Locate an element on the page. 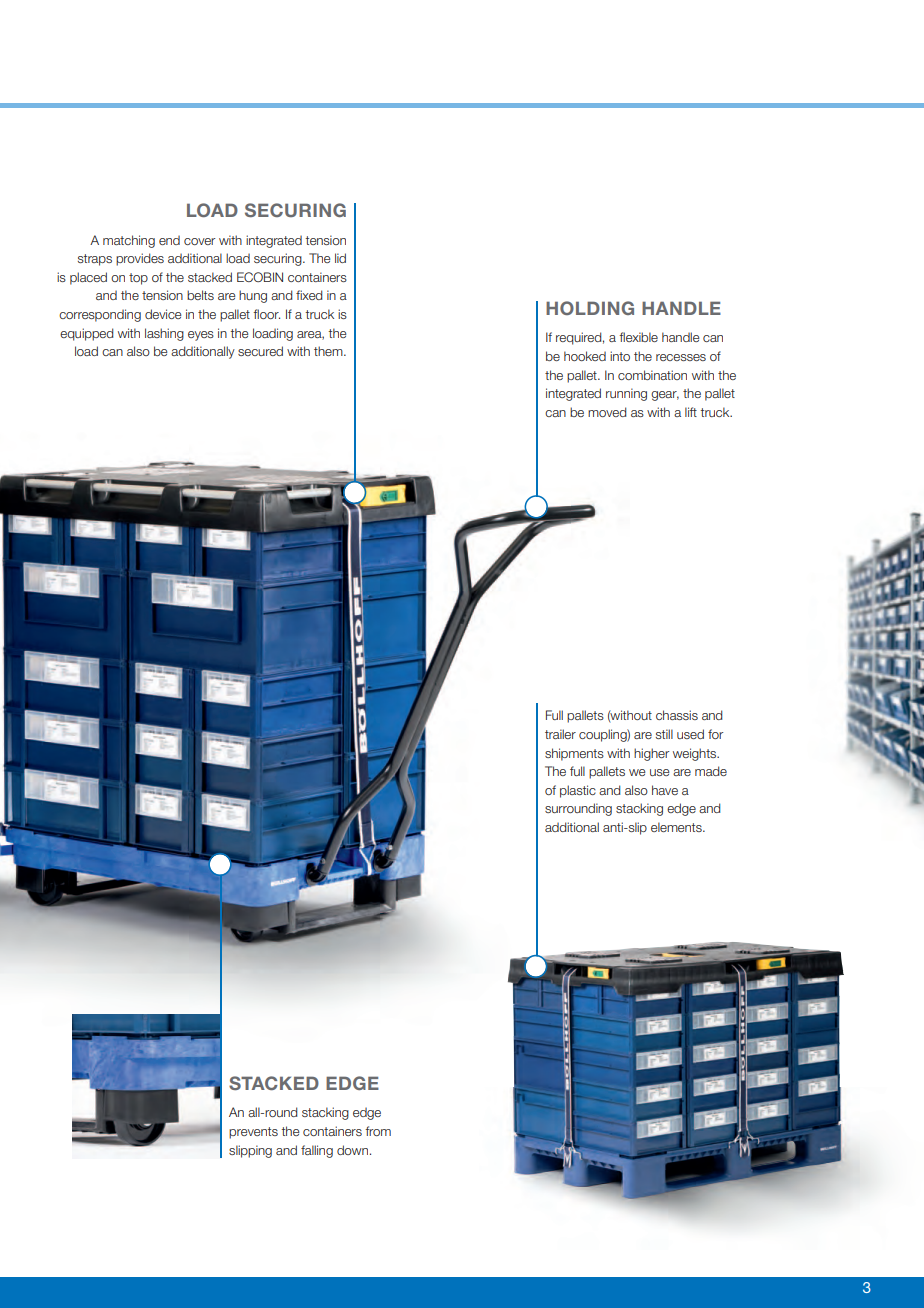  chassis is located at coordinates (677, 715).
